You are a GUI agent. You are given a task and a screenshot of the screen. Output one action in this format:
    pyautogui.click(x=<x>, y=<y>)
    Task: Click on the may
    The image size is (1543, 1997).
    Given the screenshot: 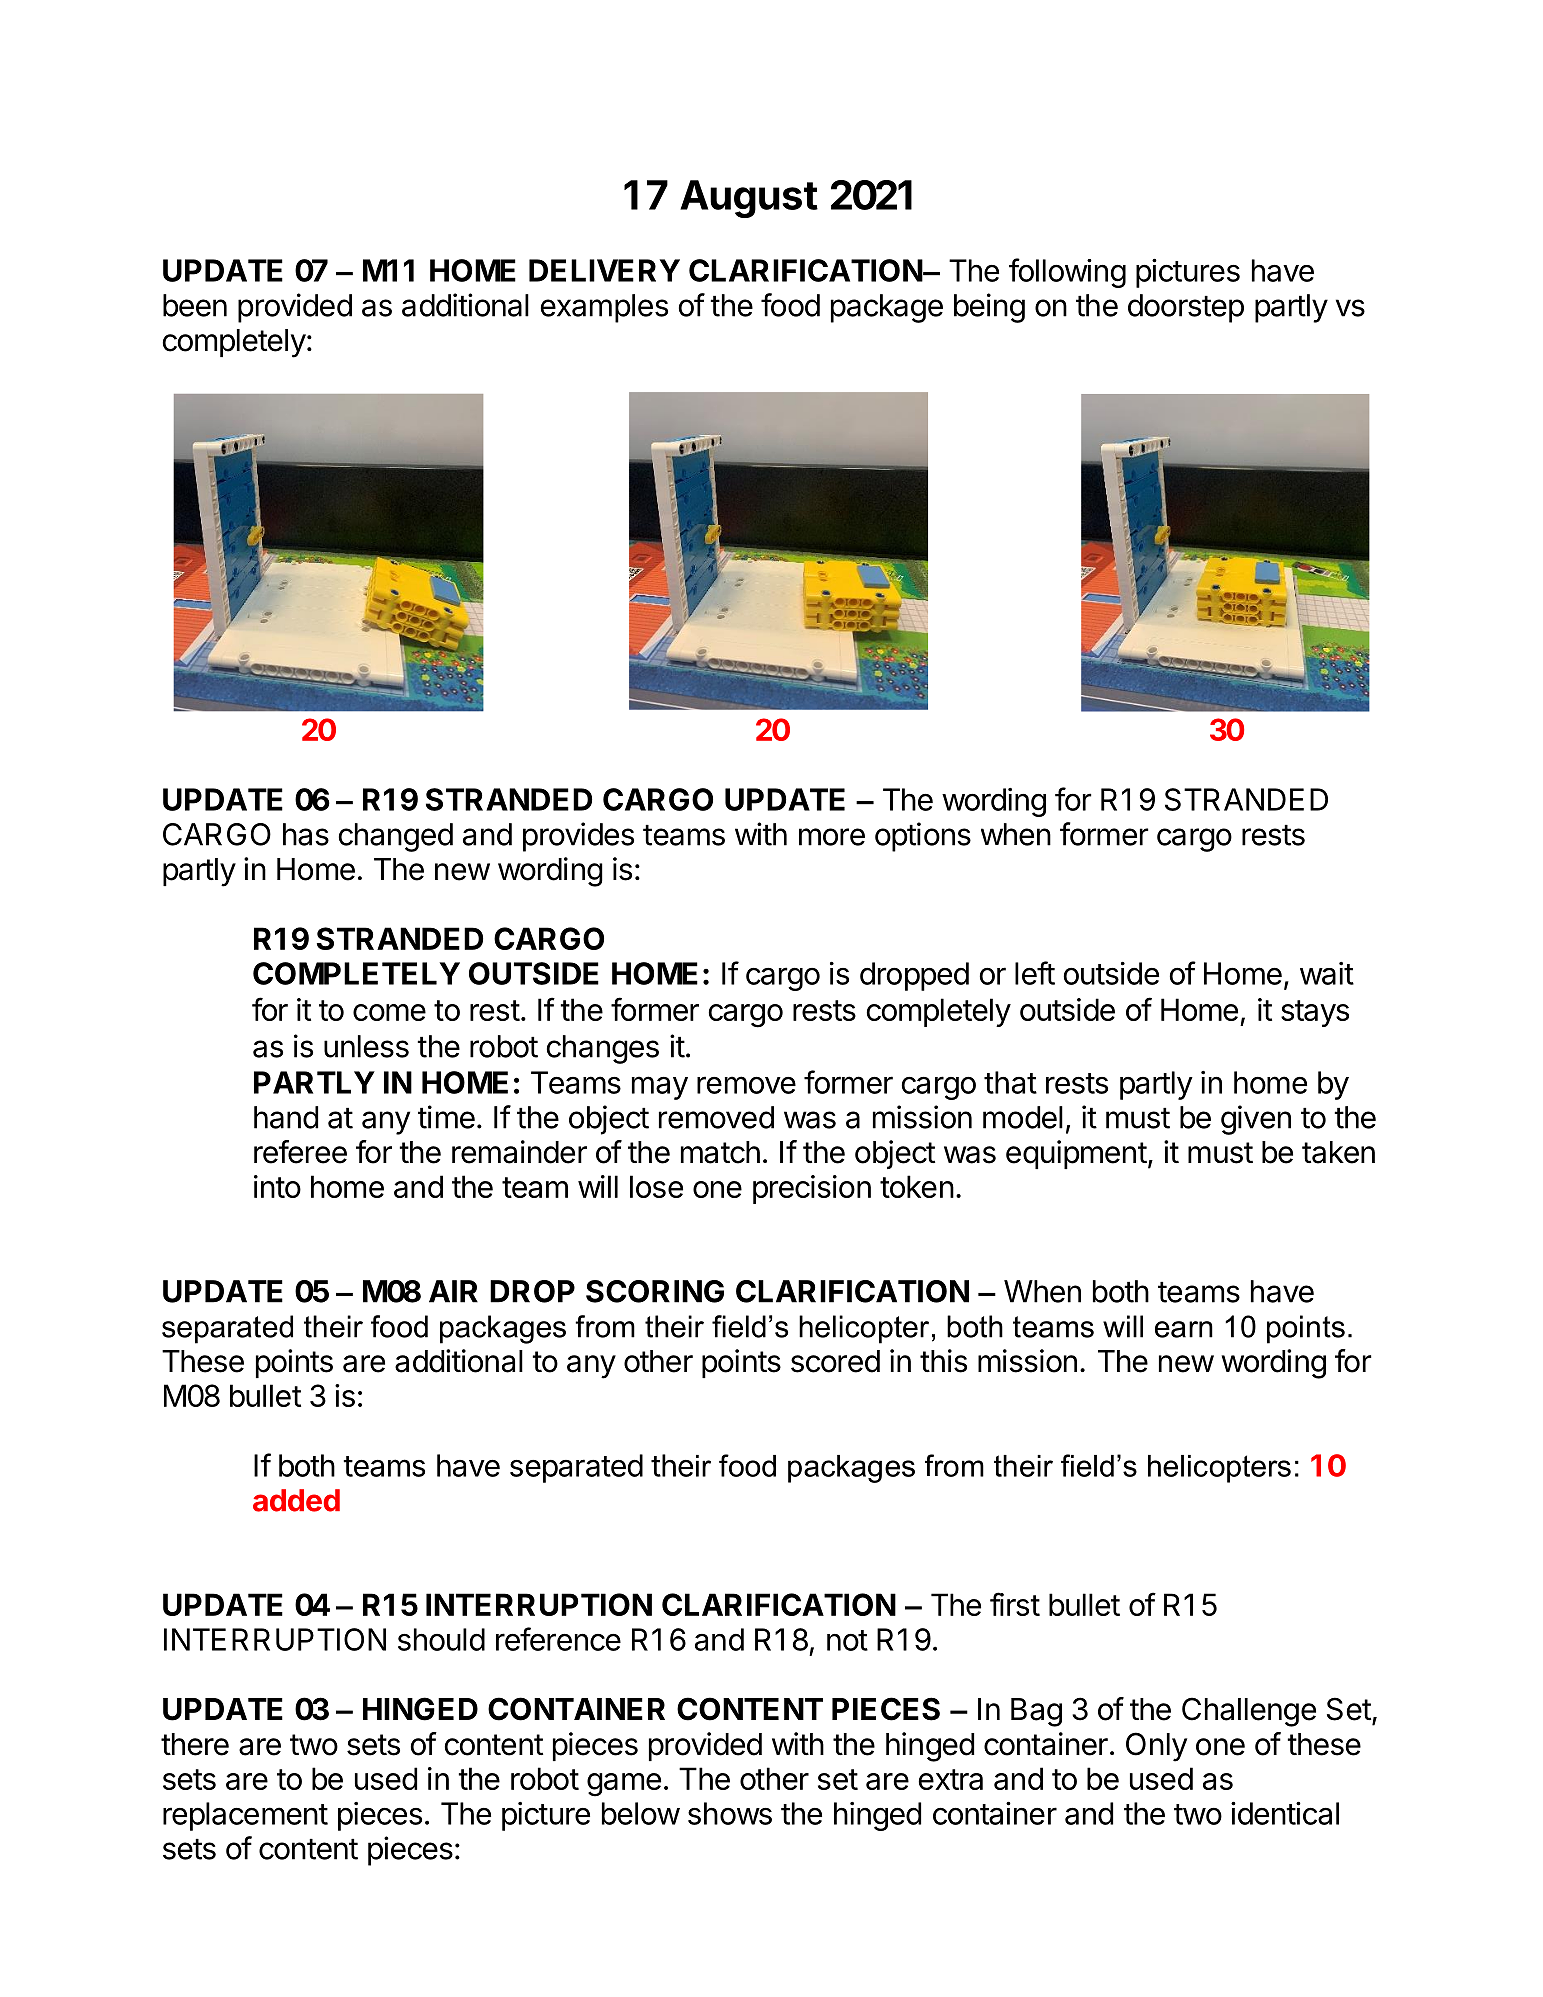 What is the action you would take?
    pyautogui.click(x=660, y=1088)
